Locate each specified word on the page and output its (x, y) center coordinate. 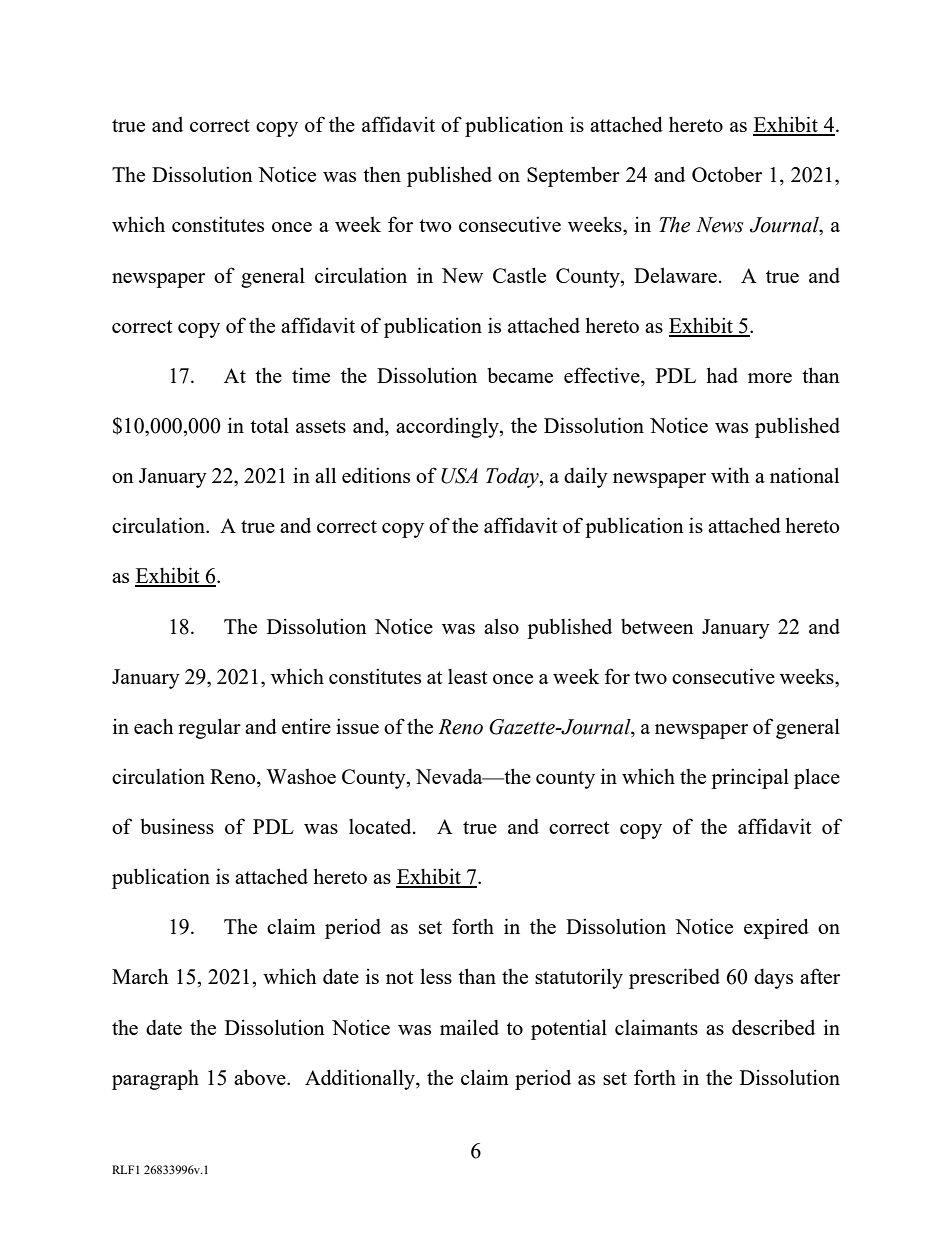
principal (750, 778)
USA (459, 476)
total (269, 425)
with (730, 475)
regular (209, 728)
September (573, 176)
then (382, 174)
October (727, 174)
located (381, 826)
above (261, 1077)
